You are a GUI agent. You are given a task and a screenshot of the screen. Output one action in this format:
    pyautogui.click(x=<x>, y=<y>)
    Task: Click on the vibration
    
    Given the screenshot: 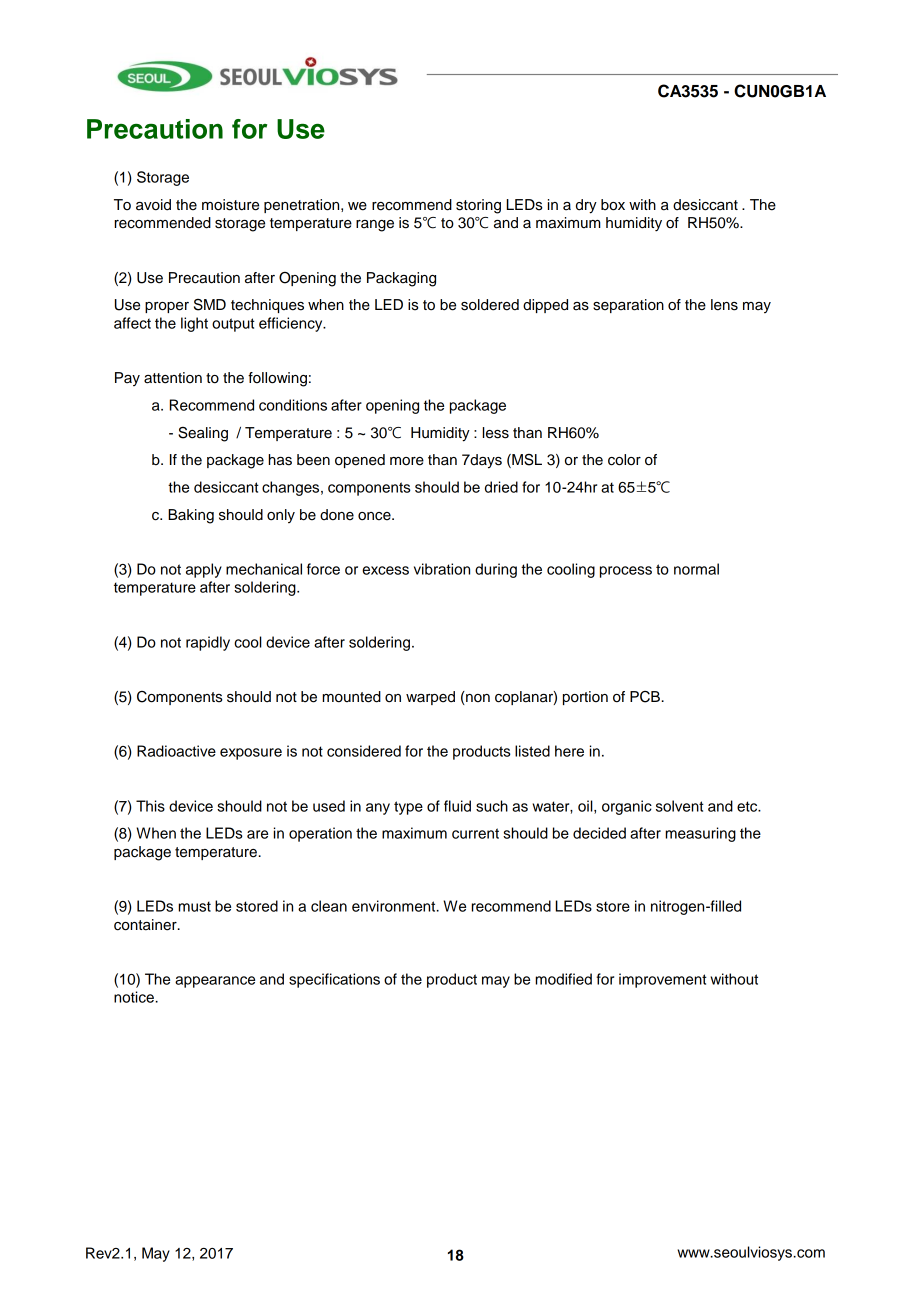 What is the action you would take?
    pyautogui.click(x=442, y=569)
